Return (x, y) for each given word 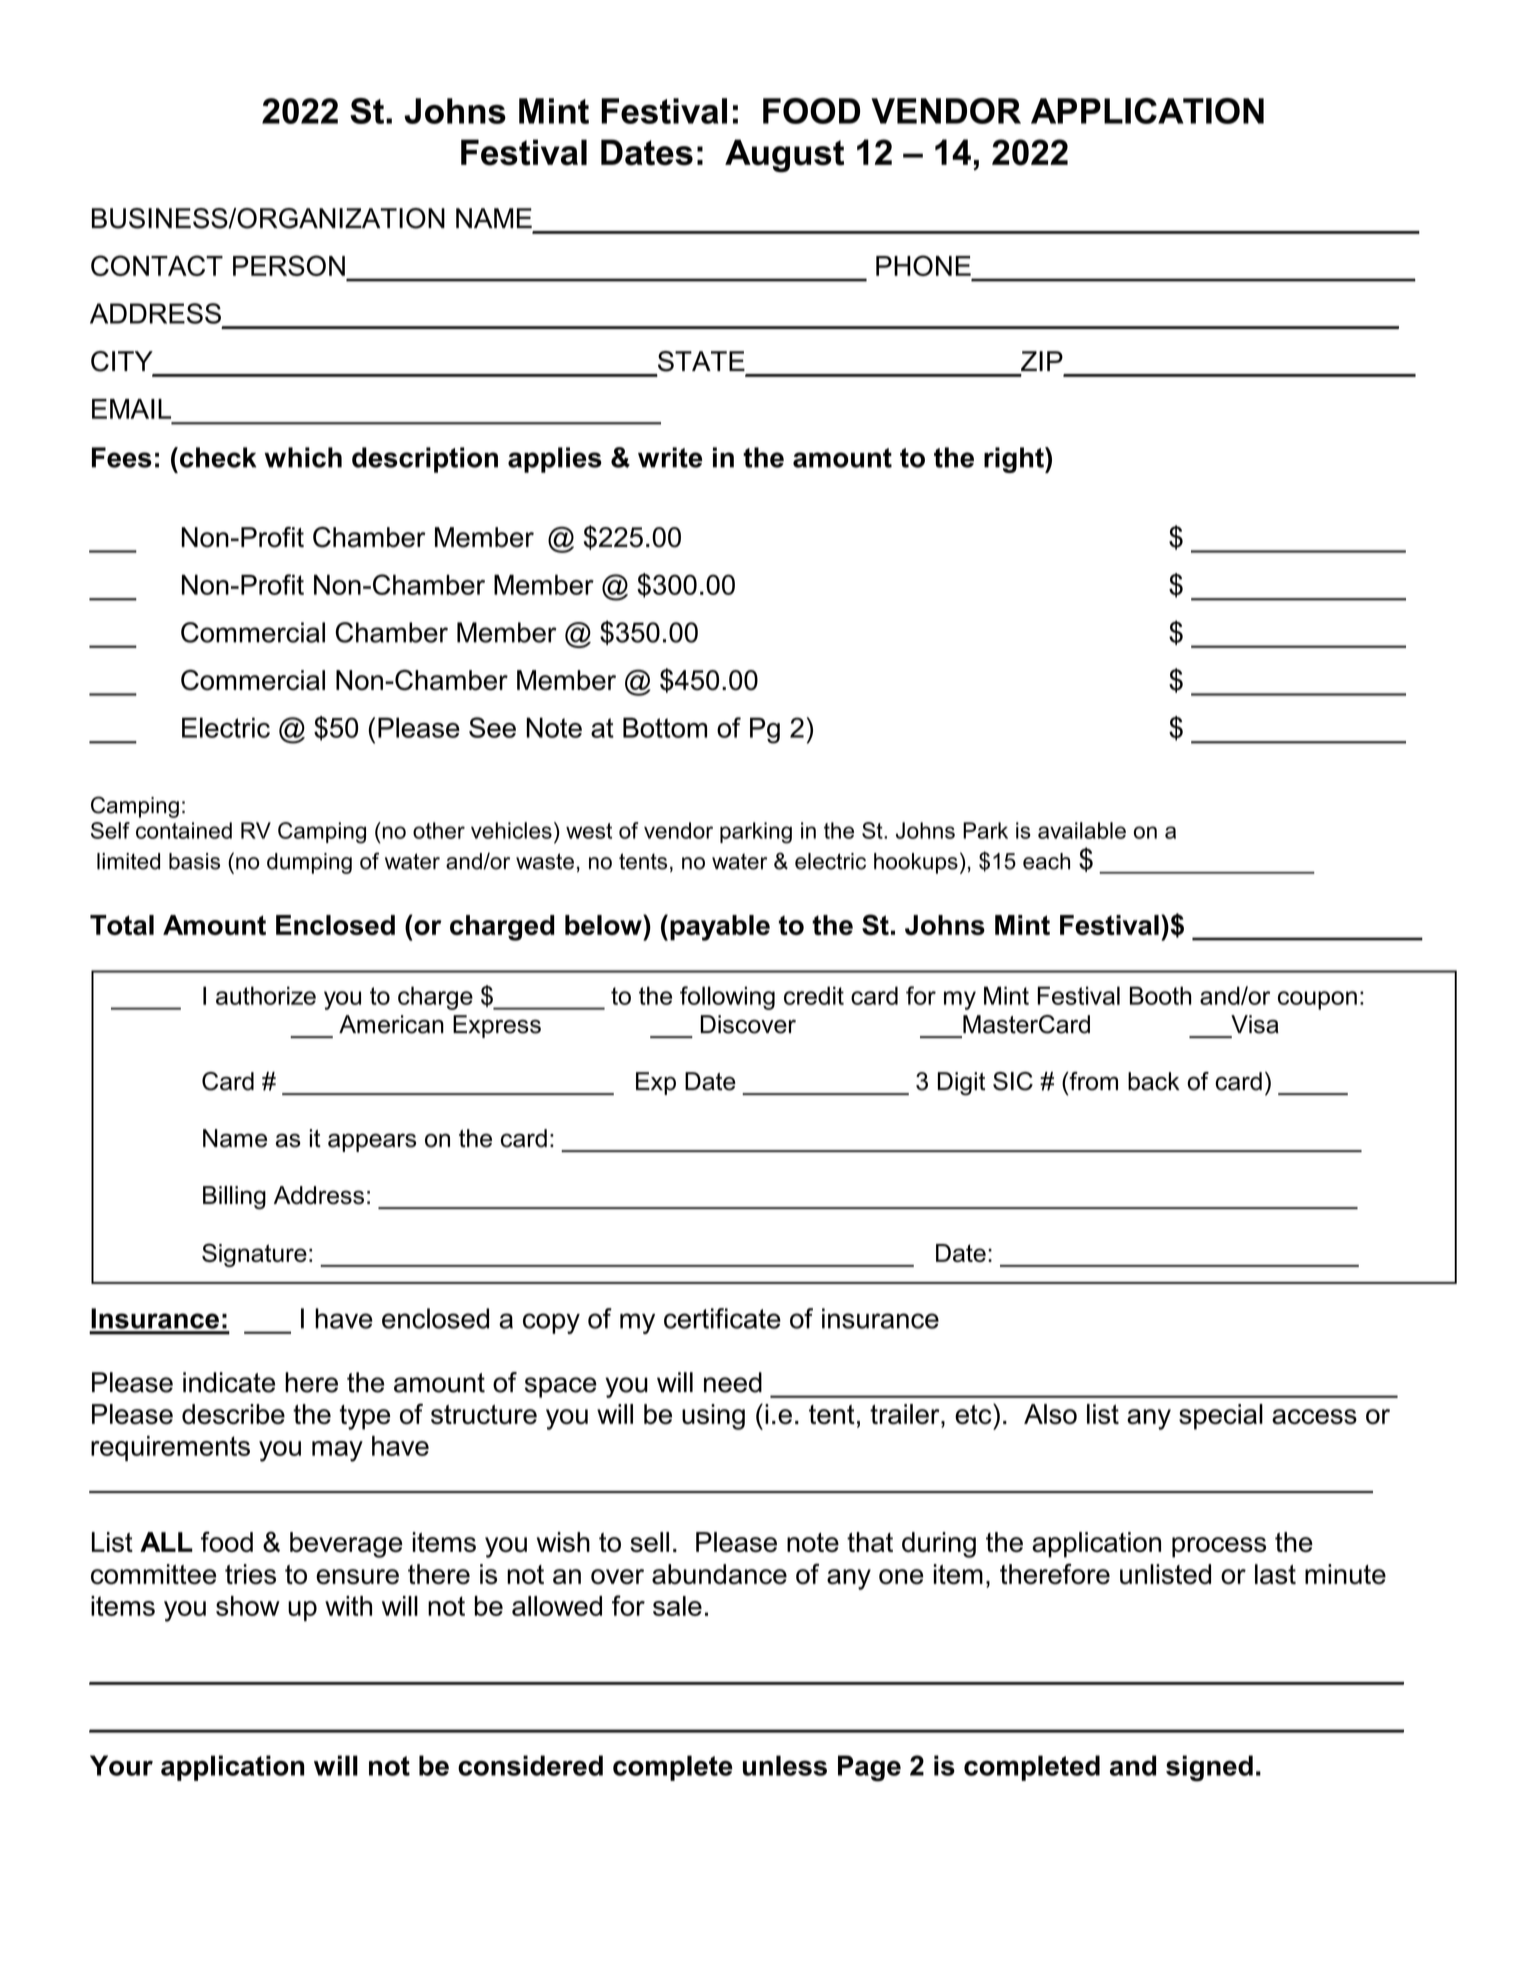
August (784, 156)
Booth (1160, 995)
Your (121, 1765)
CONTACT (157, 265)
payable (720, 928)
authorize (266, 995)
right (1015, 460)
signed (1209, 1768)
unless (785, 1765)
